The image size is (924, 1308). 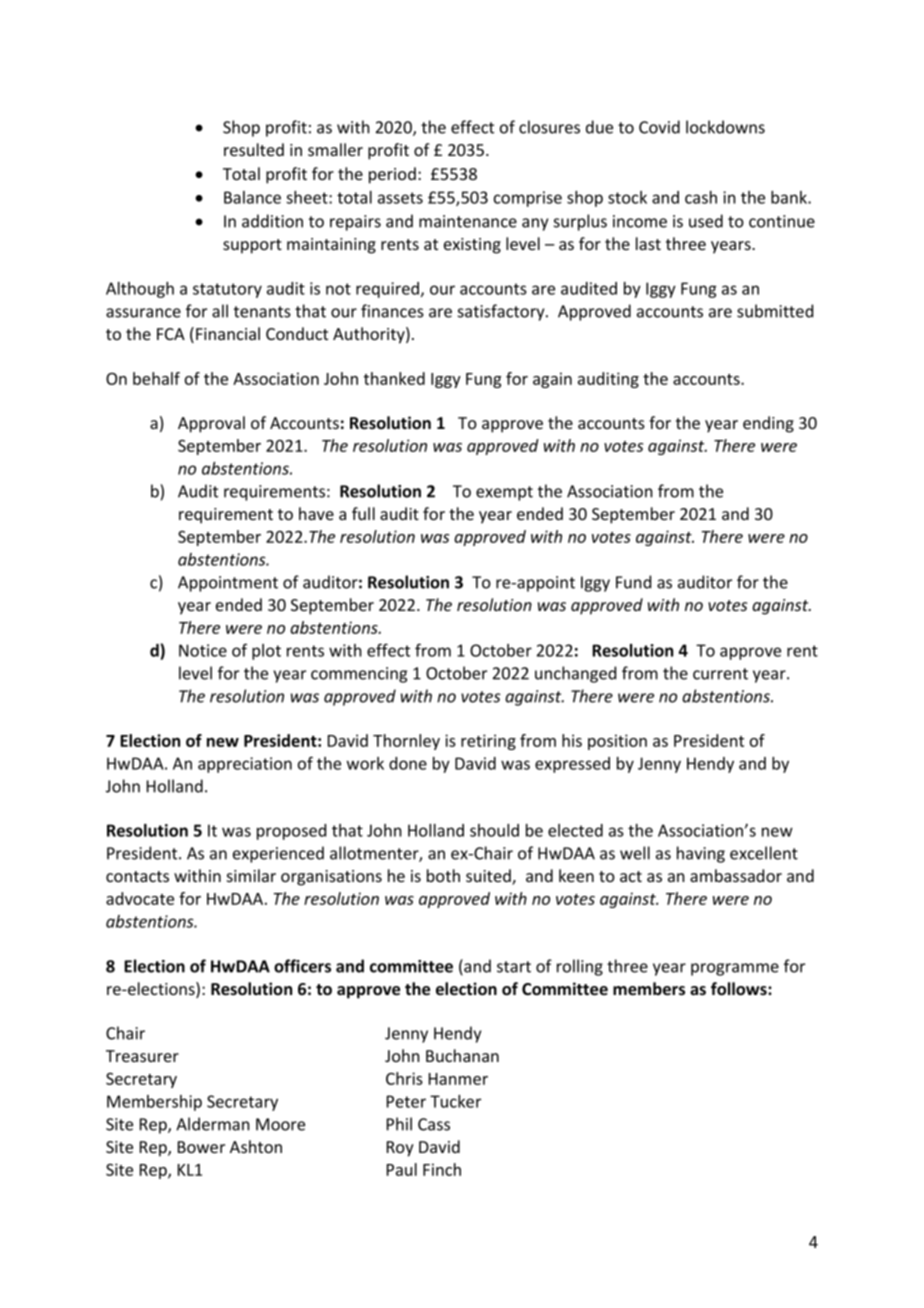 I want to click on period, so click(x=392, y=175).
